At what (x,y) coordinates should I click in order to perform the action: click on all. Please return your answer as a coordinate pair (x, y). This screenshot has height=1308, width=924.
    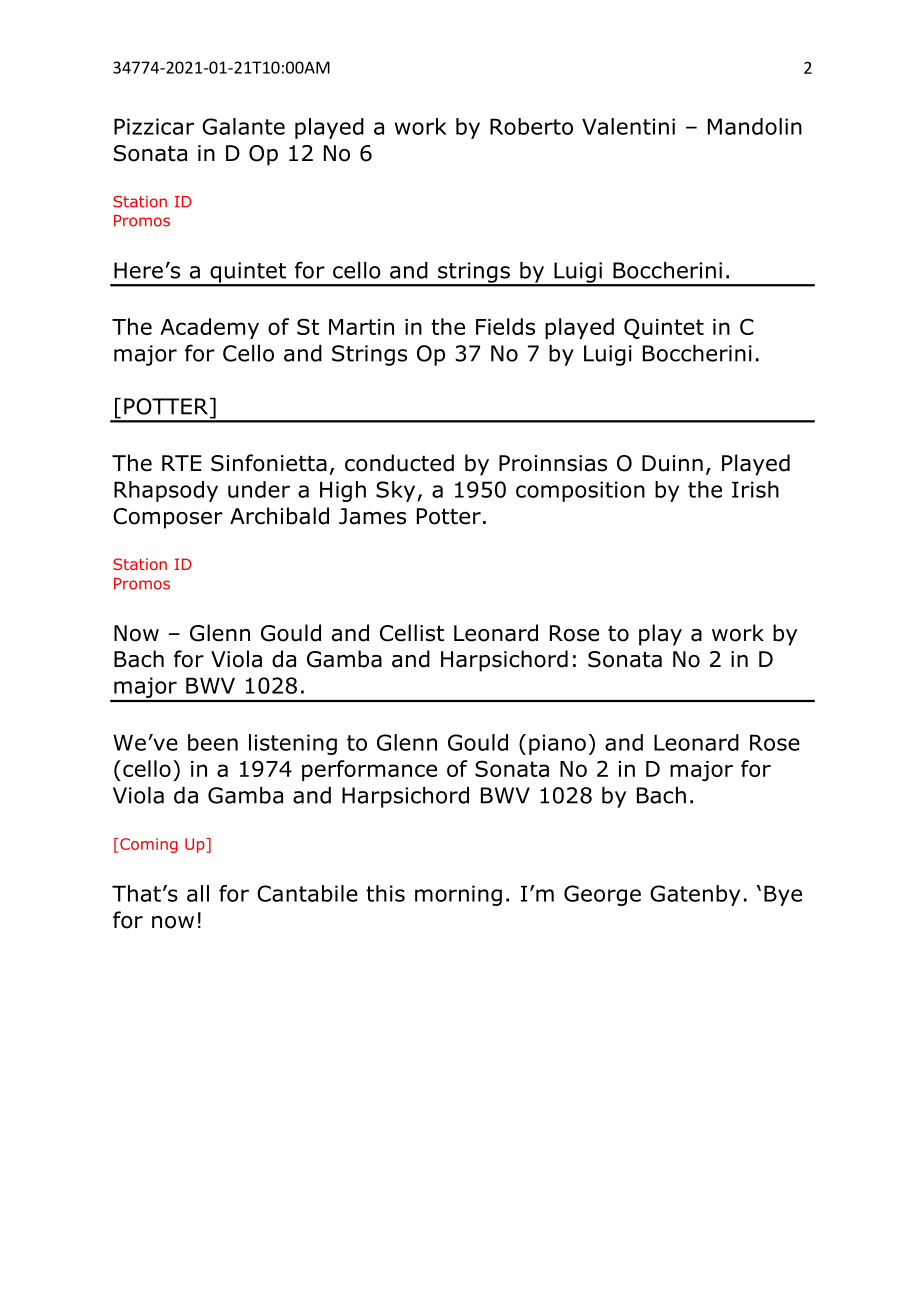
    Looking at the image, I should click on (198, 893).
